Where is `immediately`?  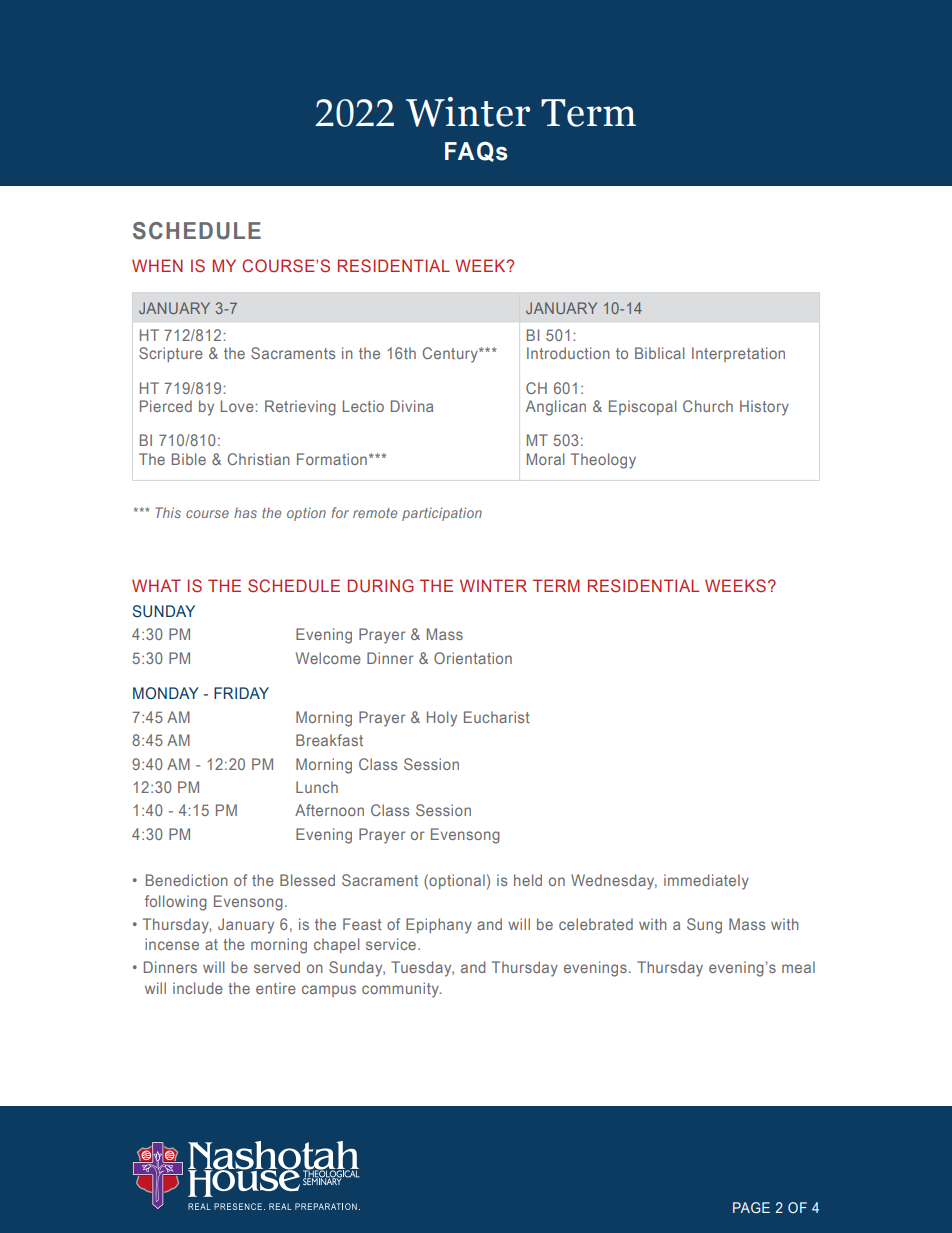 immediately is located at coordinates (706, 882).
